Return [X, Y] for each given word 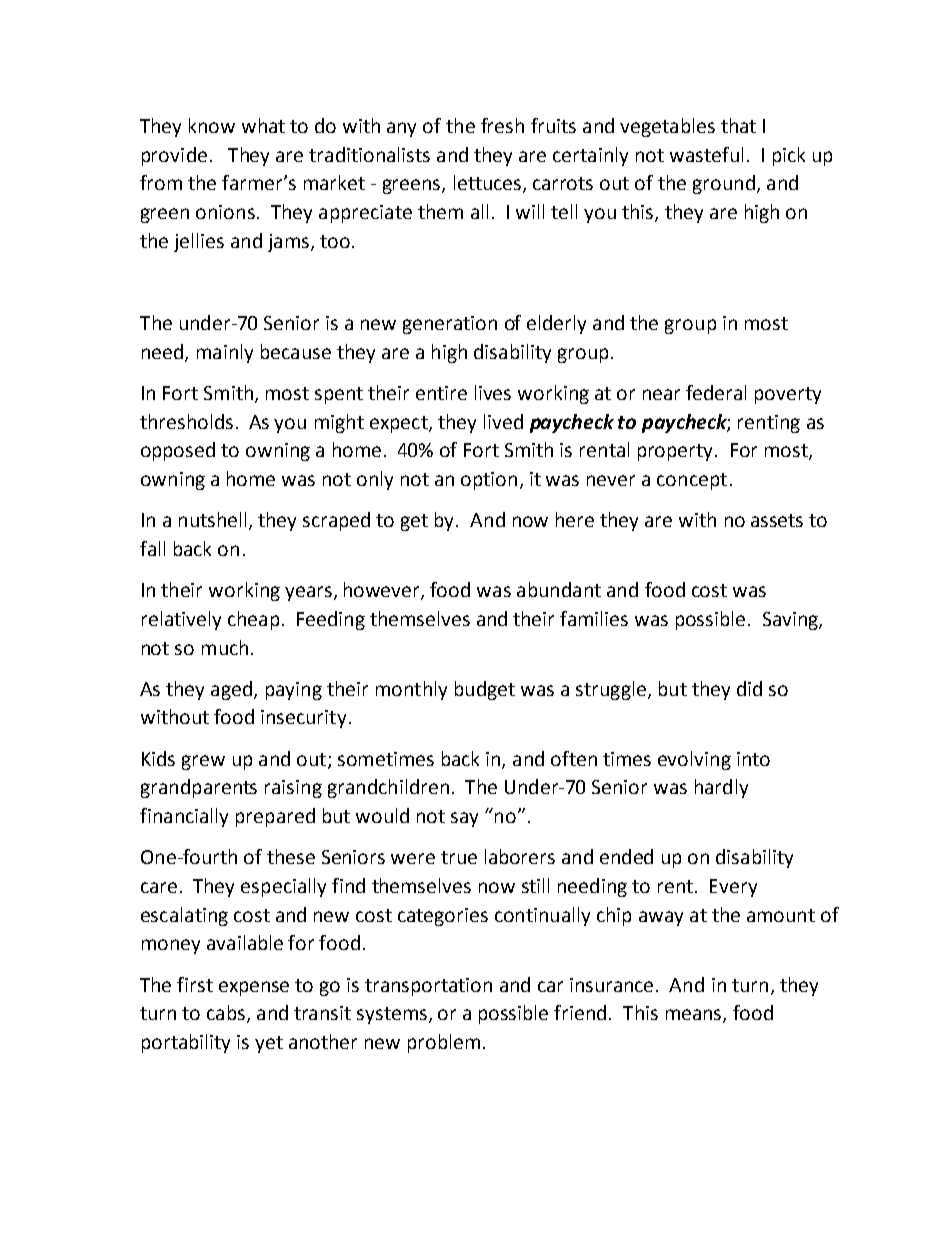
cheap [253, 620]
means [695, 1016]
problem [444, 1043]
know [212, 125]
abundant [559, 589]
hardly [721, 788]
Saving [791, 621]
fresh [502, 125]
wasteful [706, 154]
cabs [226, 1012]
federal [716, 392]
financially [184, 817]
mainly [225, 353]
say [464, 819]
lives [493, 392]
